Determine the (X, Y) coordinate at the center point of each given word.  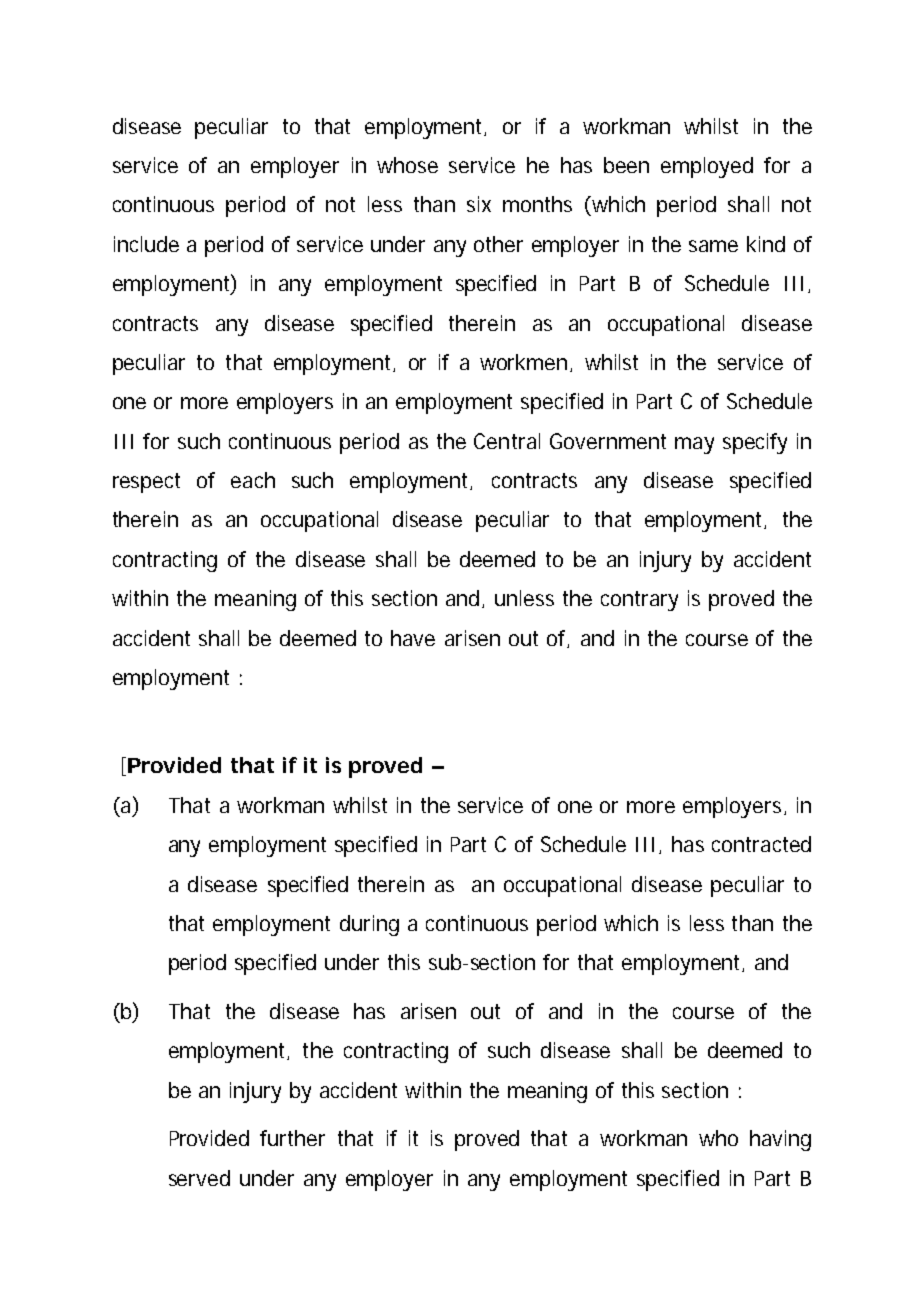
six (479, 204)
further (292, 1138)
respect (146, 483)
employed (707, 167)
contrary (639, 601)
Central (507, 441)
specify (755, 443)
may (694, 445)
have (413, 638)
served (199, 1178)
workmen (523, 362)
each (253, 480)
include (146, 244)
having (780, 1140)
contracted (761, 844)
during (369, 925)
